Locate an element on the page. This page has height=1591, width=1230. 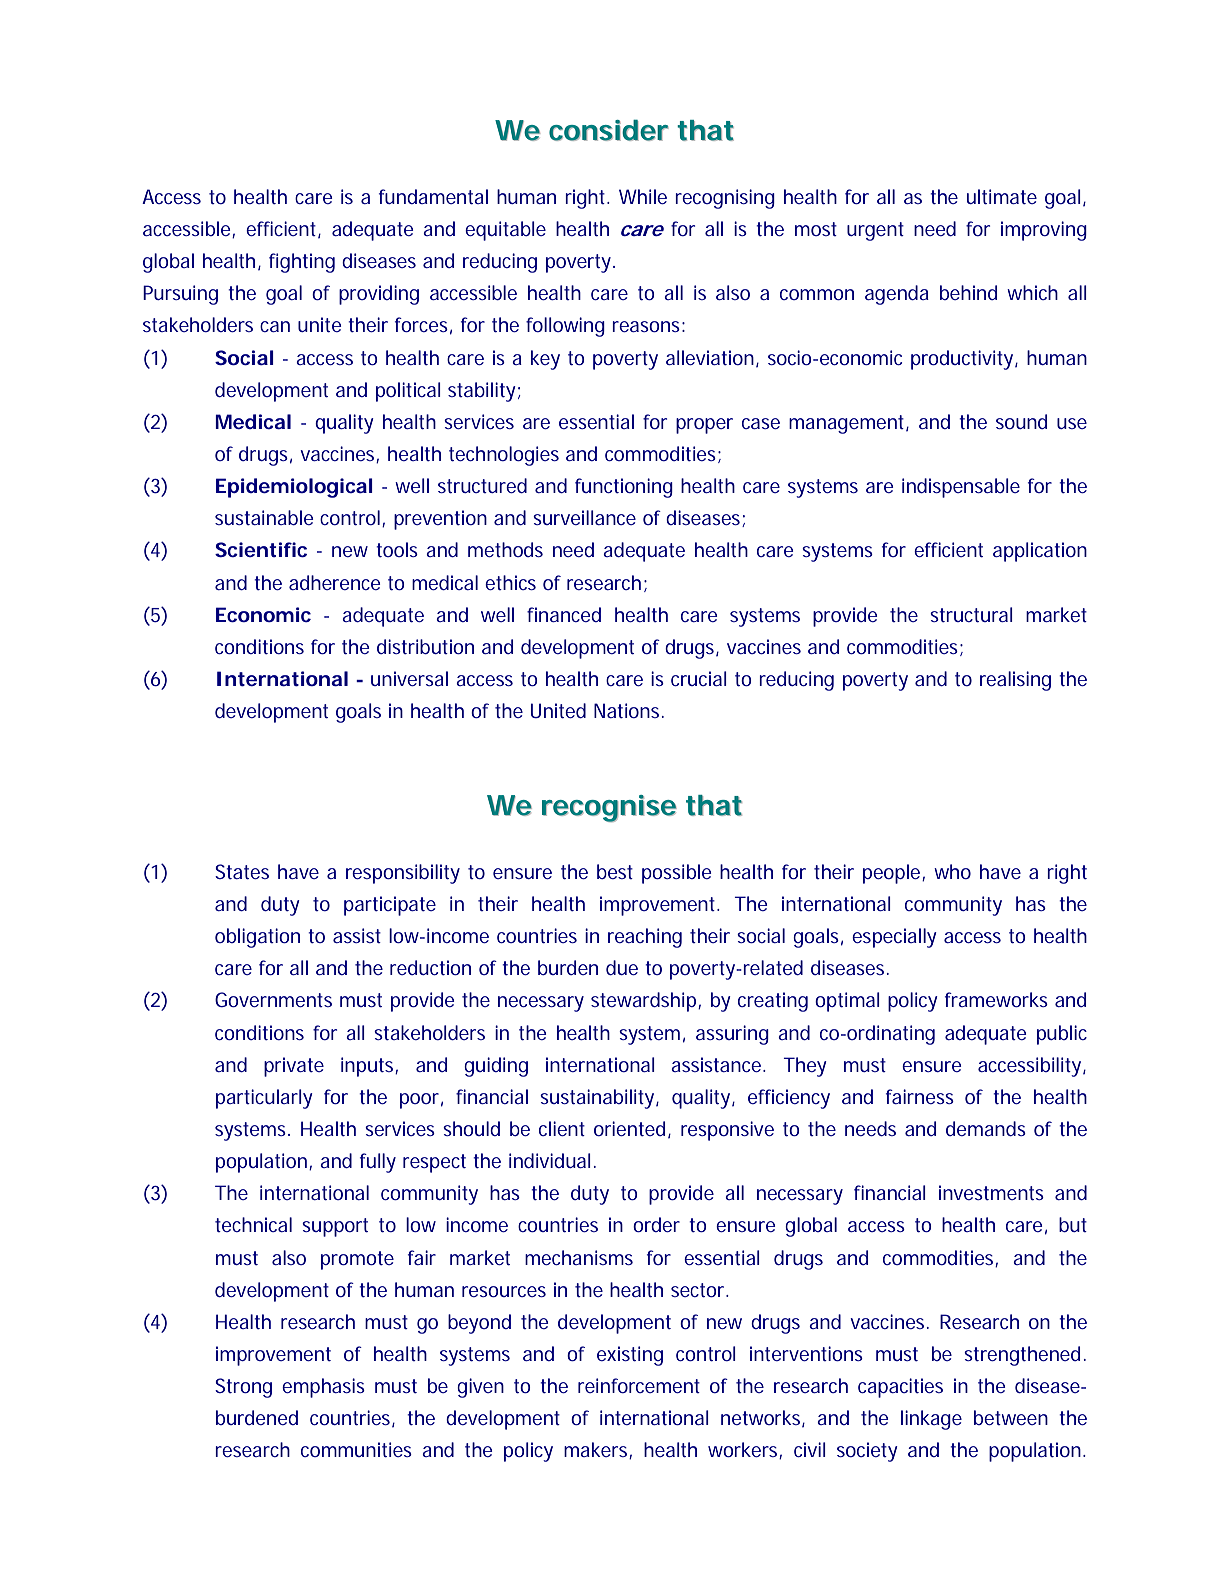
adherence is located at coordinates (335, 582).
